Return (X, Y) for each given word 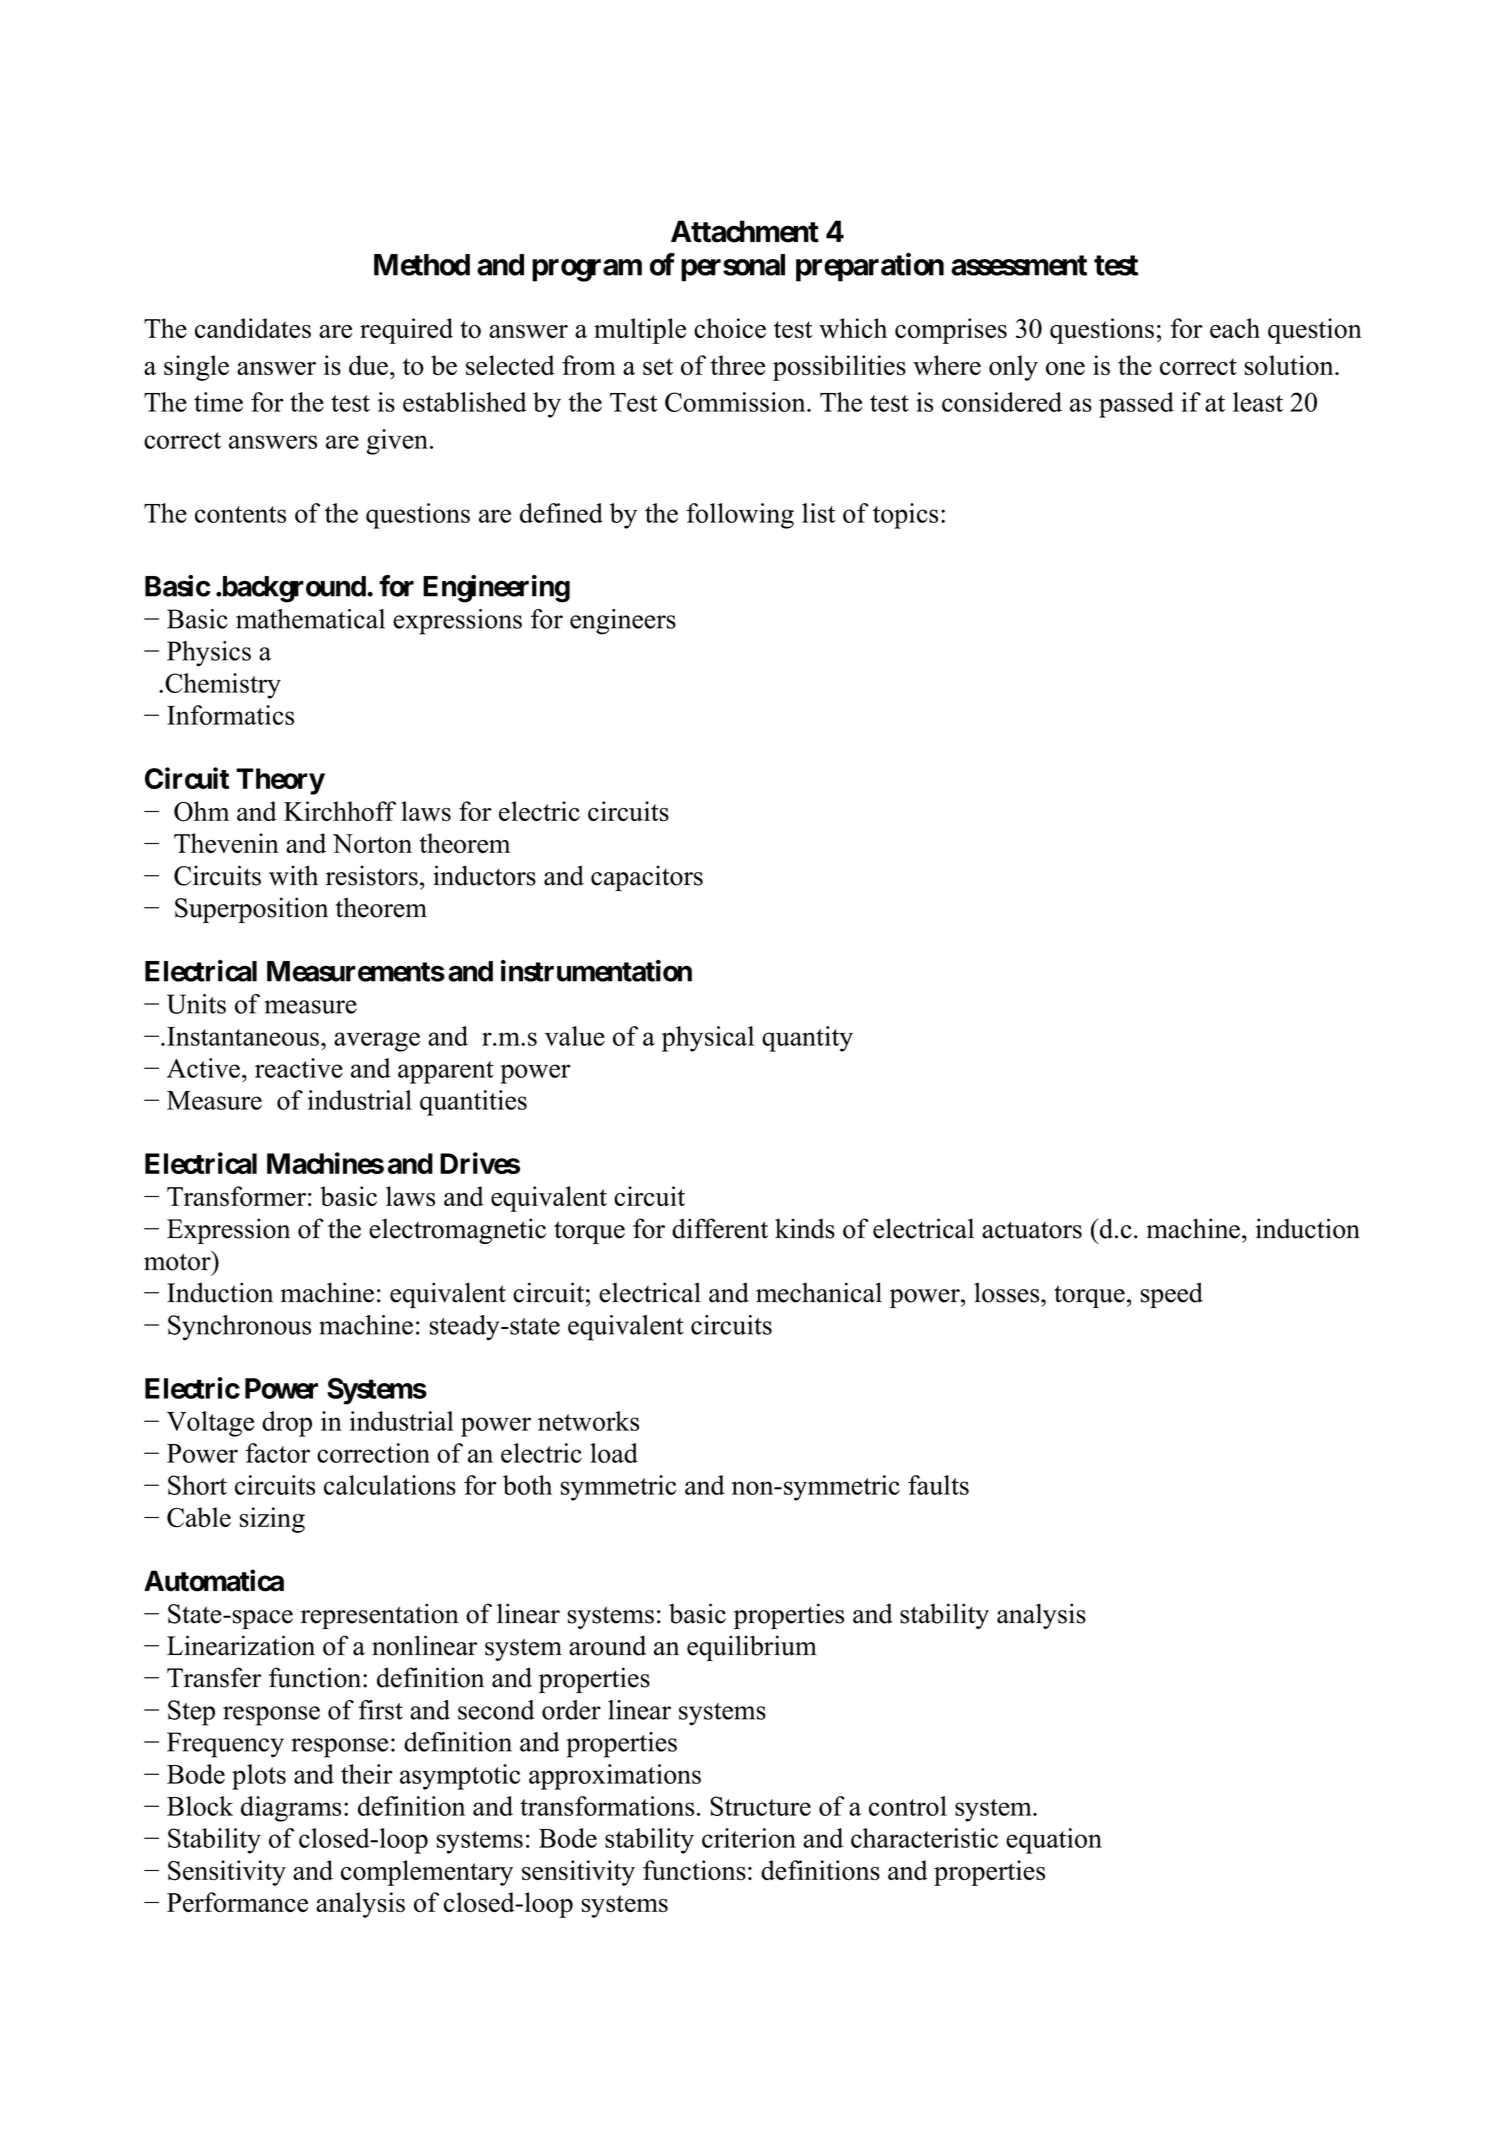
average (377, 1042)
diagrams (291, 1809)
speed (1172, 1295)
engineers (623, 622)
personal (733, 268)
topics (905, 516)
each (1235, 328)
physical (708, 1039)
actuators (1032, 1230)
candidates (253, 328)
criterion (749, 1838)
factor (277, 1453)
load (614, 1453)
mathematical (310, 619)
